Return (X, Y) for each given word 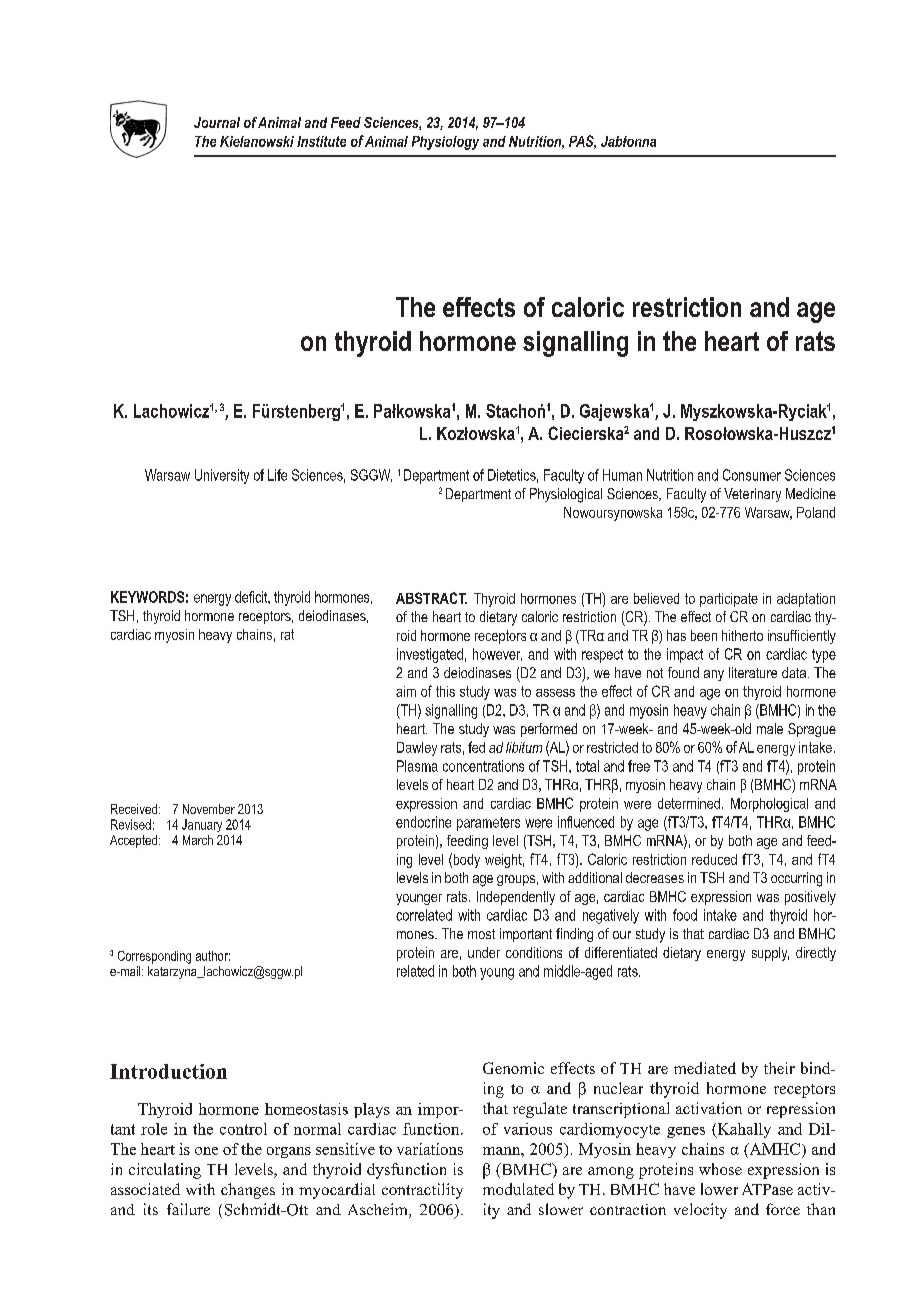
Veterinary (752, 495)
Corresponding (154, 957)
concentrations (483, 766)
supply (770, 954)
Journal (217, 122)
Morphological (769, 805)
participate (729, 600)
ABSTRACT (431, 598)
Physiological (566, 495)
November (209, 809)
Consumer (752, 475)
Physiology (445, 143)
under (484, 952)
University (222, 476)
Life (277, 475)
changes (248, 1191)
